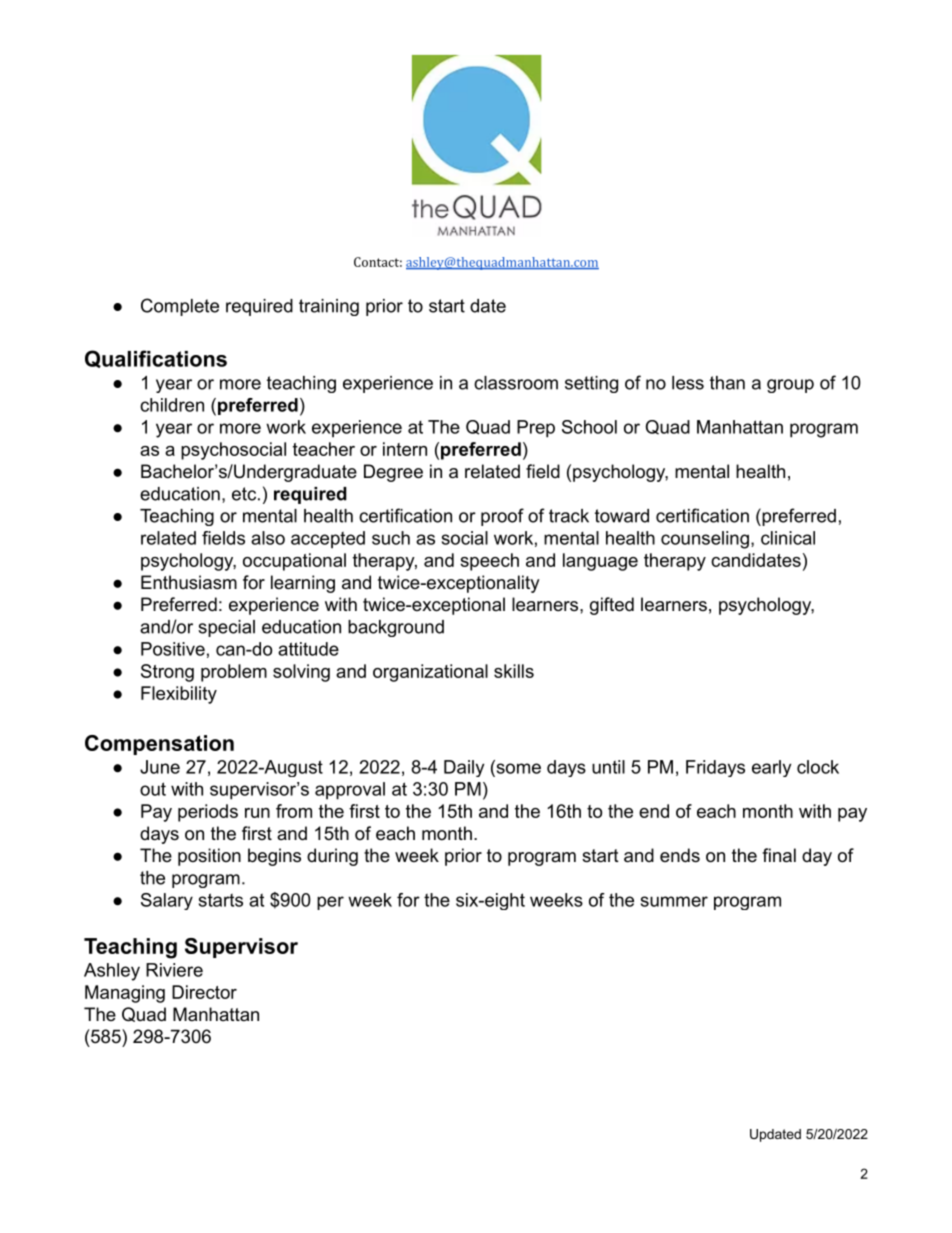 The height and width of the page is (1233, 952). Describe the element at coordinates (464, 768) in the page. I see `Daily` at that location.
